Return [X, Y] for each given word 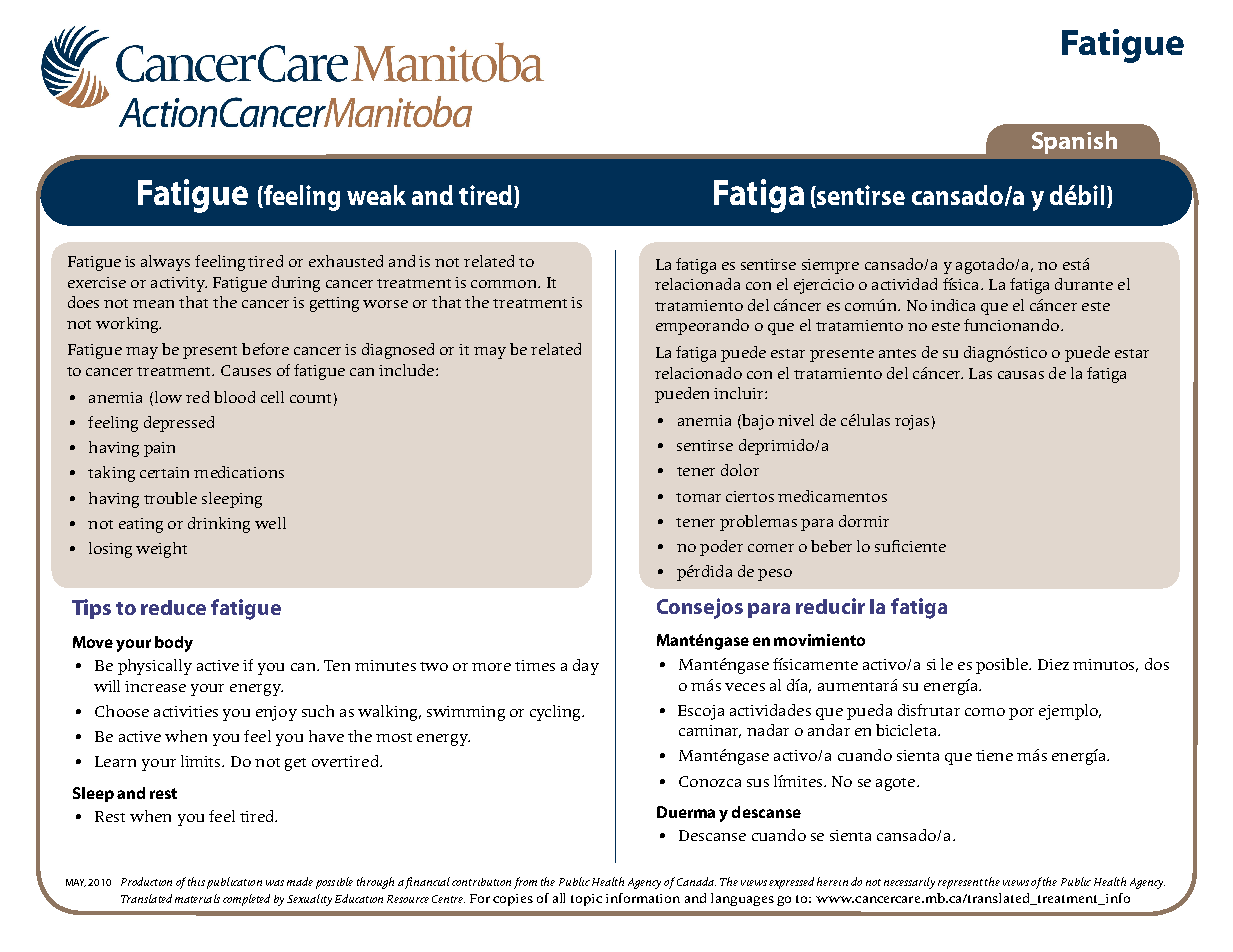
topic [586, 900]
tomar [698, 497]
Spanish [1074, 142]
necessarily [909, 883]
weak [376, 195]
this [196, 881]
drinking [219, 525]
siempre [830, 266]
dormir [864, 521]
